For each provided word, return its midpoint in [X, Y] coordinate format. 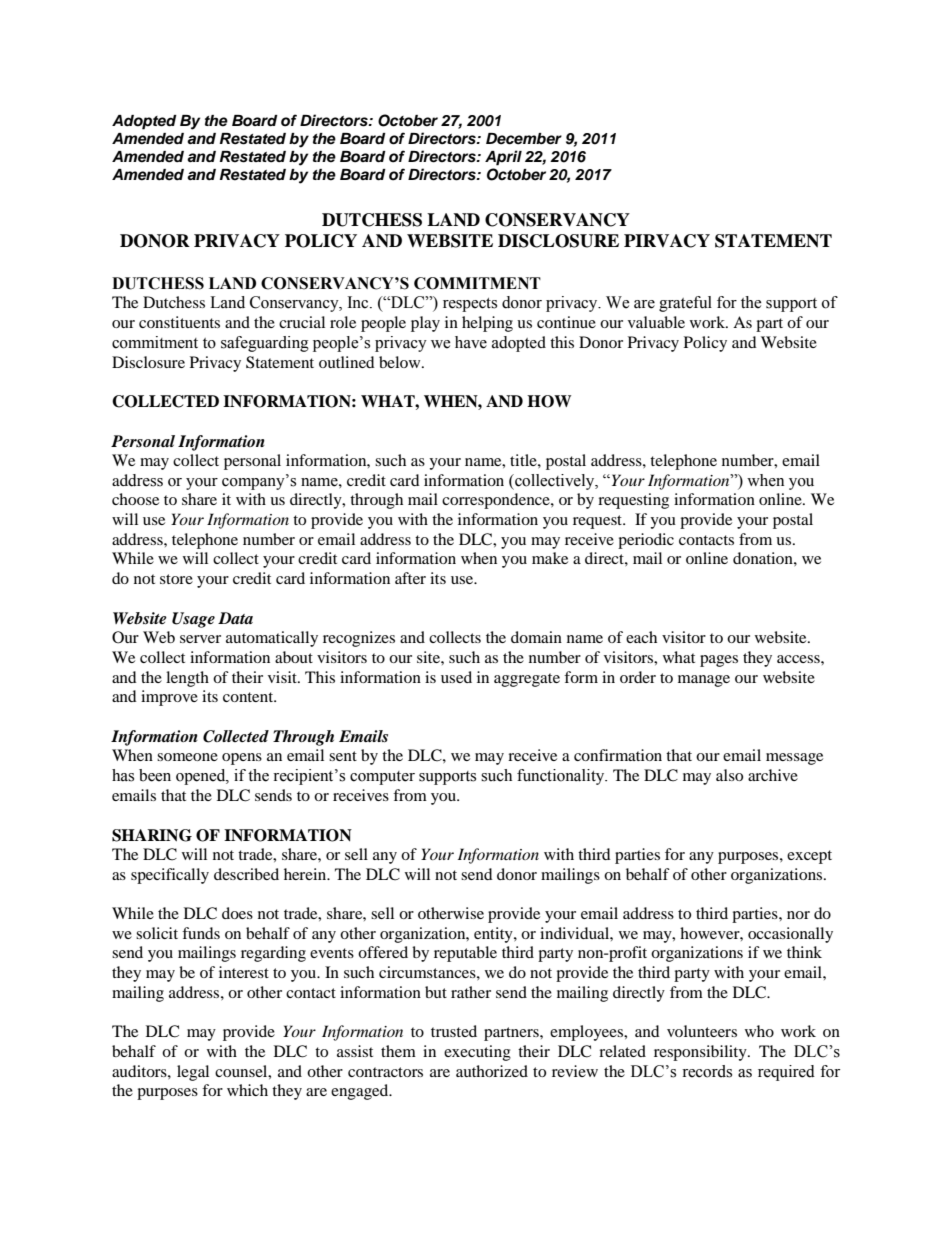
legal [193, 1073]
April [503, 158]
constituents [179, 322]
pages [719, 661]
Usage [193, 620]
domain [536, 637]
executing [477, 1053]
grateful [685, 304]
